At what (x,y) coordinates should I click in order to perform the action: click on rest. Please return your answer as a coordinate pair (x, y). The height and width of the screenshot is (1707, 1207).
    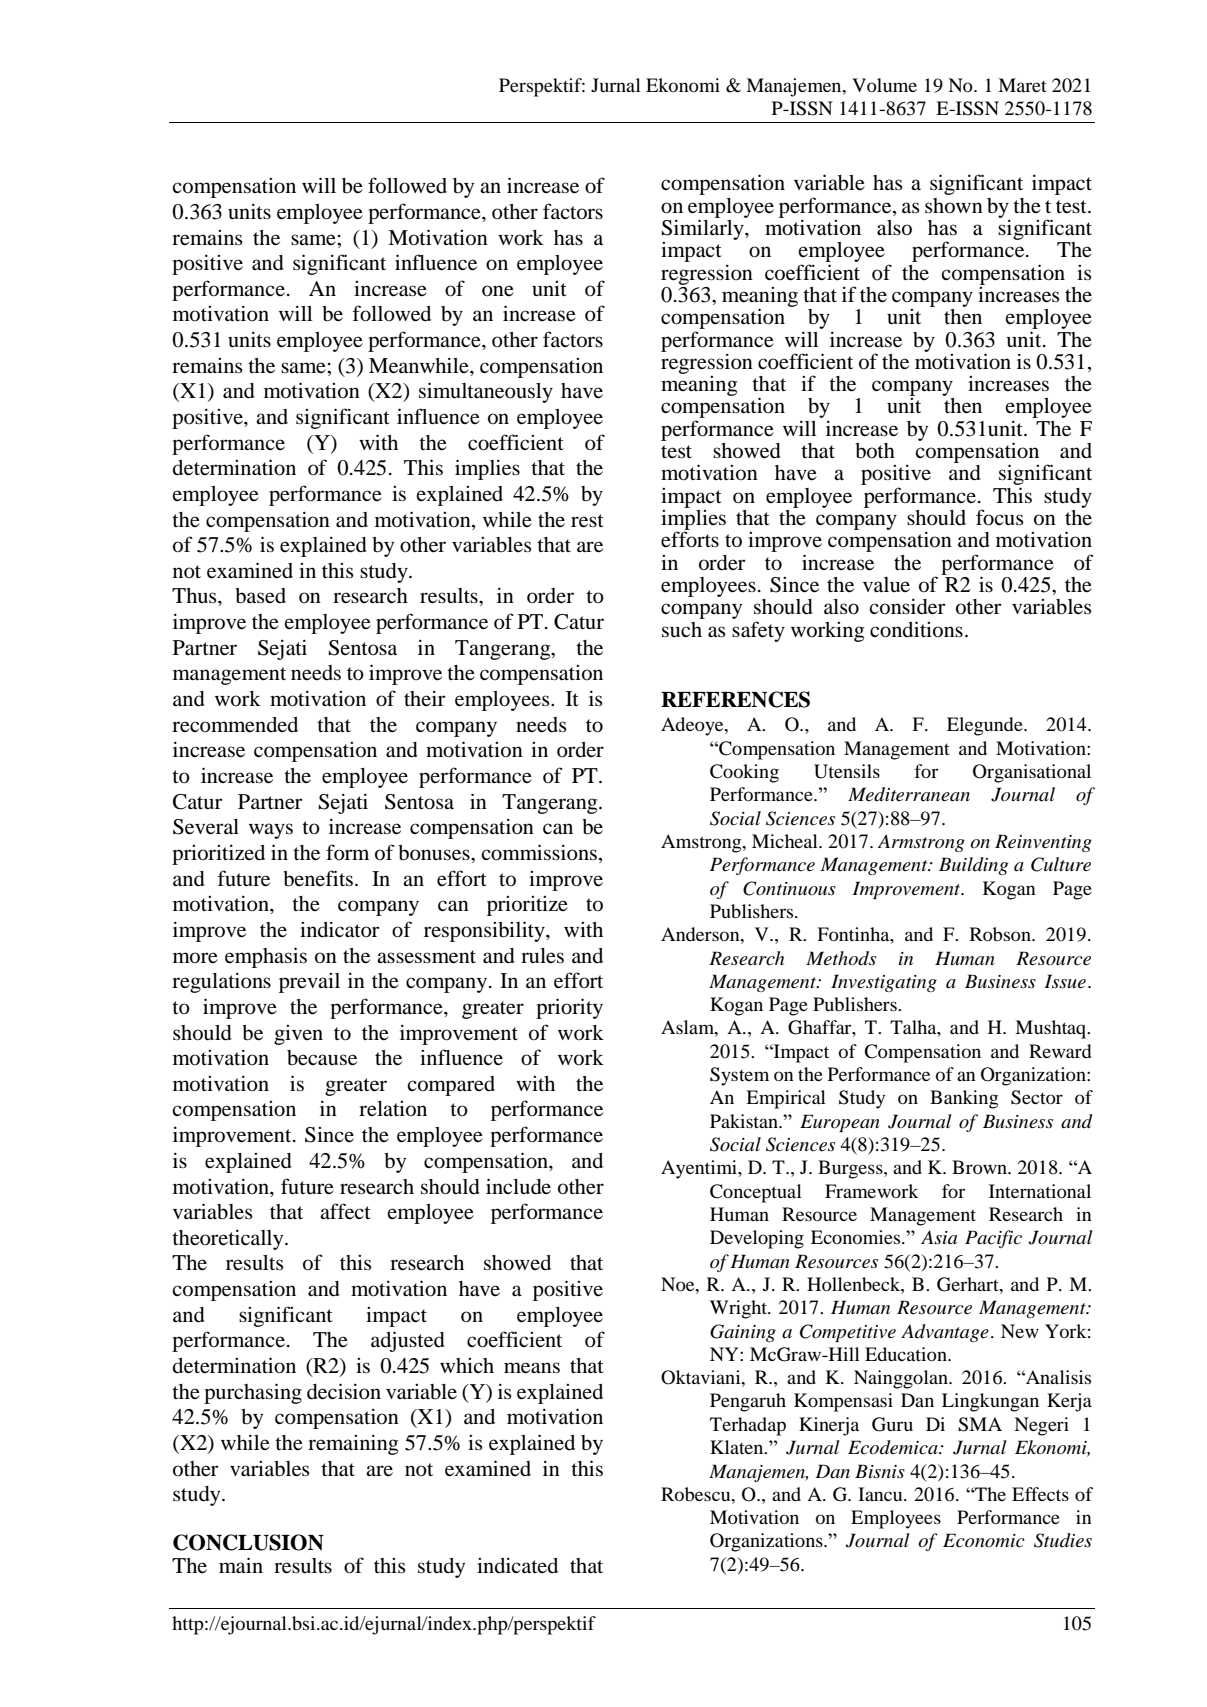
    Looking at the image, I should click on (587, 521).
